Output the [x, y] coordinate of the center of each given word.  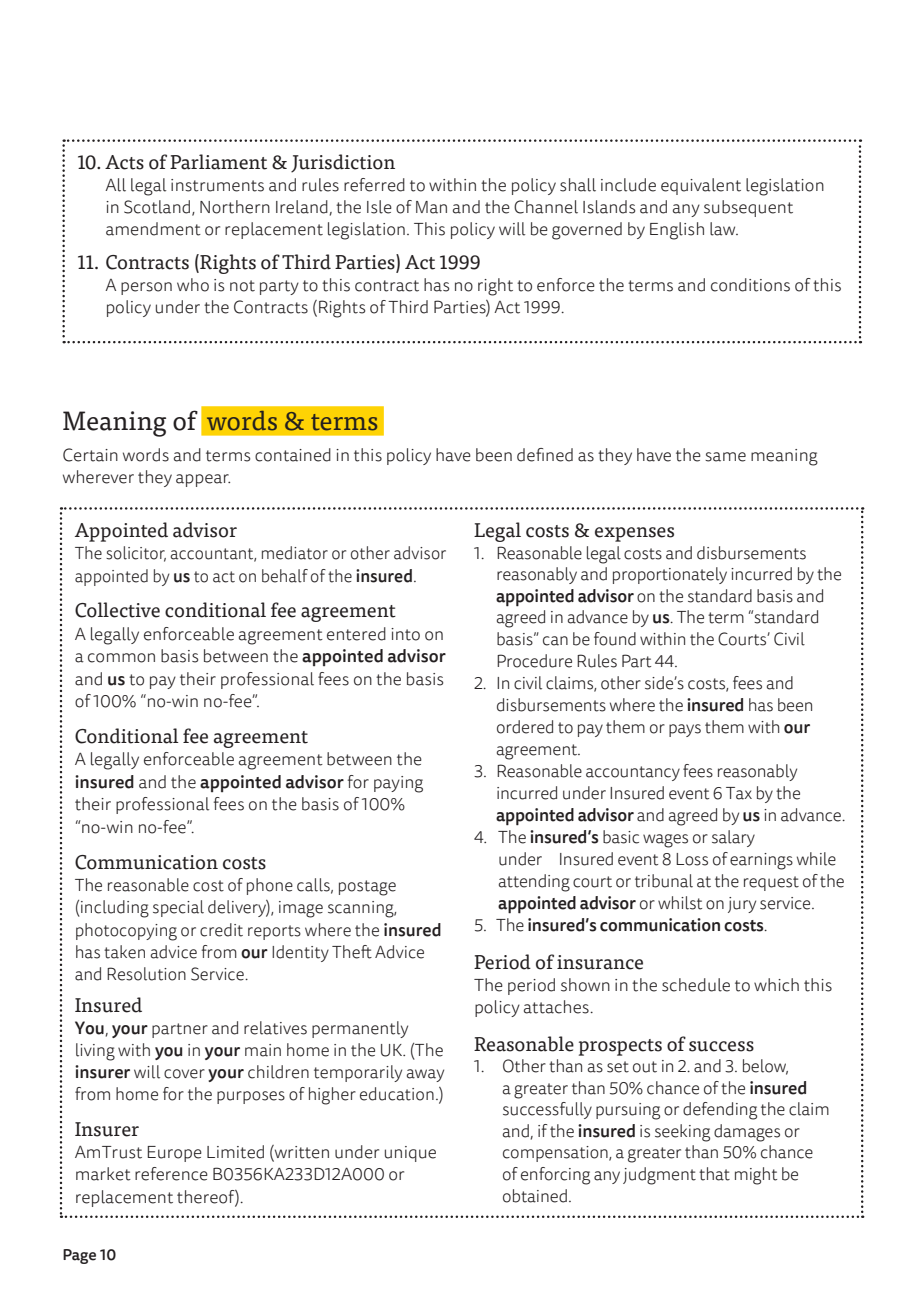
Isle [379, 207]
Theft [352, 952]
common [121, 658]
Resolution [146, 974]
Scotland [157, 207]
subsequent [748, 208]
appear [203, 480]
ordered [525, 727]
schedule [696, 985]
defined [545, 455]
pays [685, 730]
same [725, 457]
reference [171, 1174]
